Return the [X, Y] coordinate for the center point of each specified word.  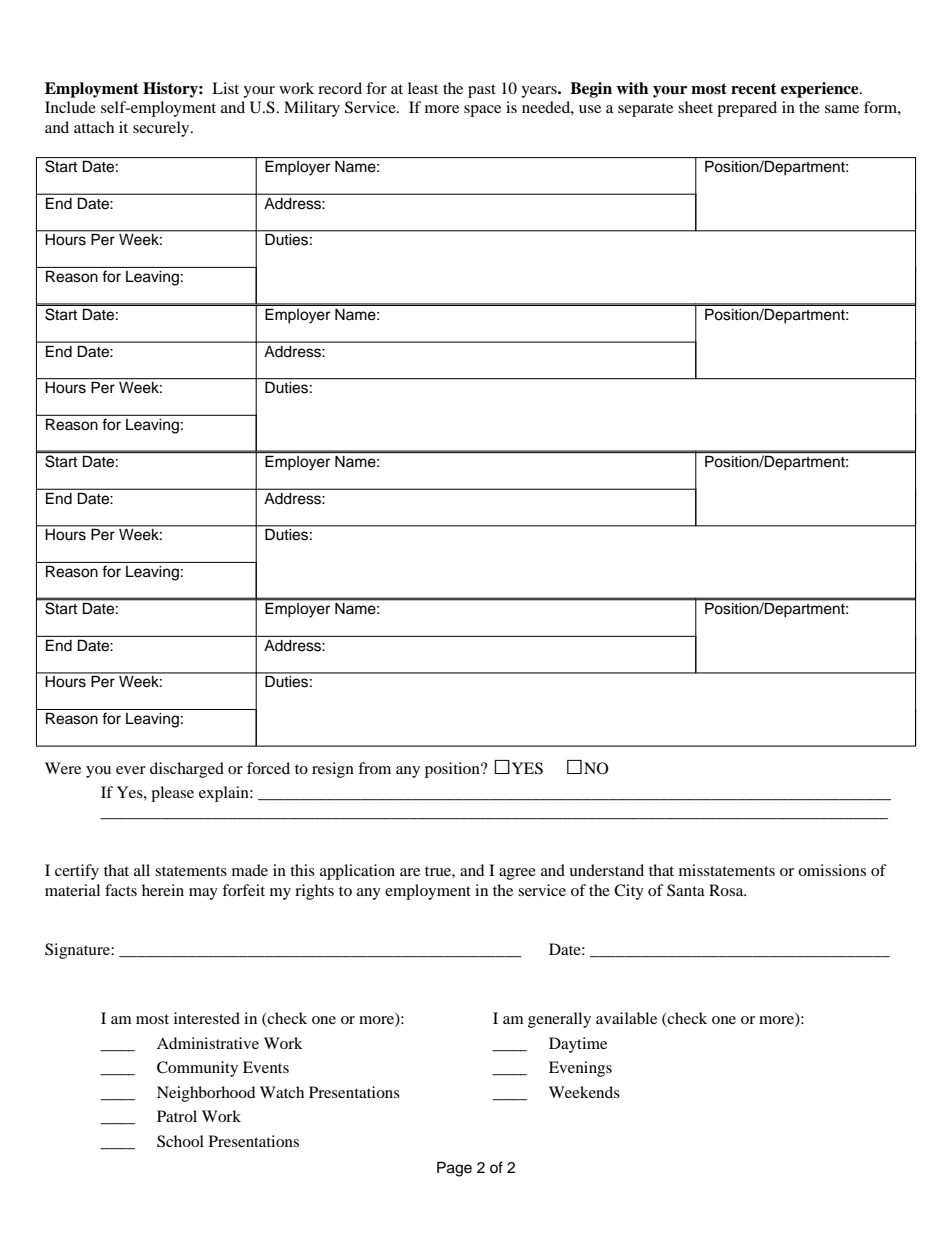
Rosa [727, 890]
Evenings [580, 1069]
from [374, 768]
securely [162, 129]
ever [131, 770]
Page [454, 1169]
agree [517, 874]
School [180, 1141]
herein [163, 890]
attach [94, 127]
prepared [747, 109]
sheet [695, 107]
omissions [832, 870]
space [482, 111]
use [590, 109]
